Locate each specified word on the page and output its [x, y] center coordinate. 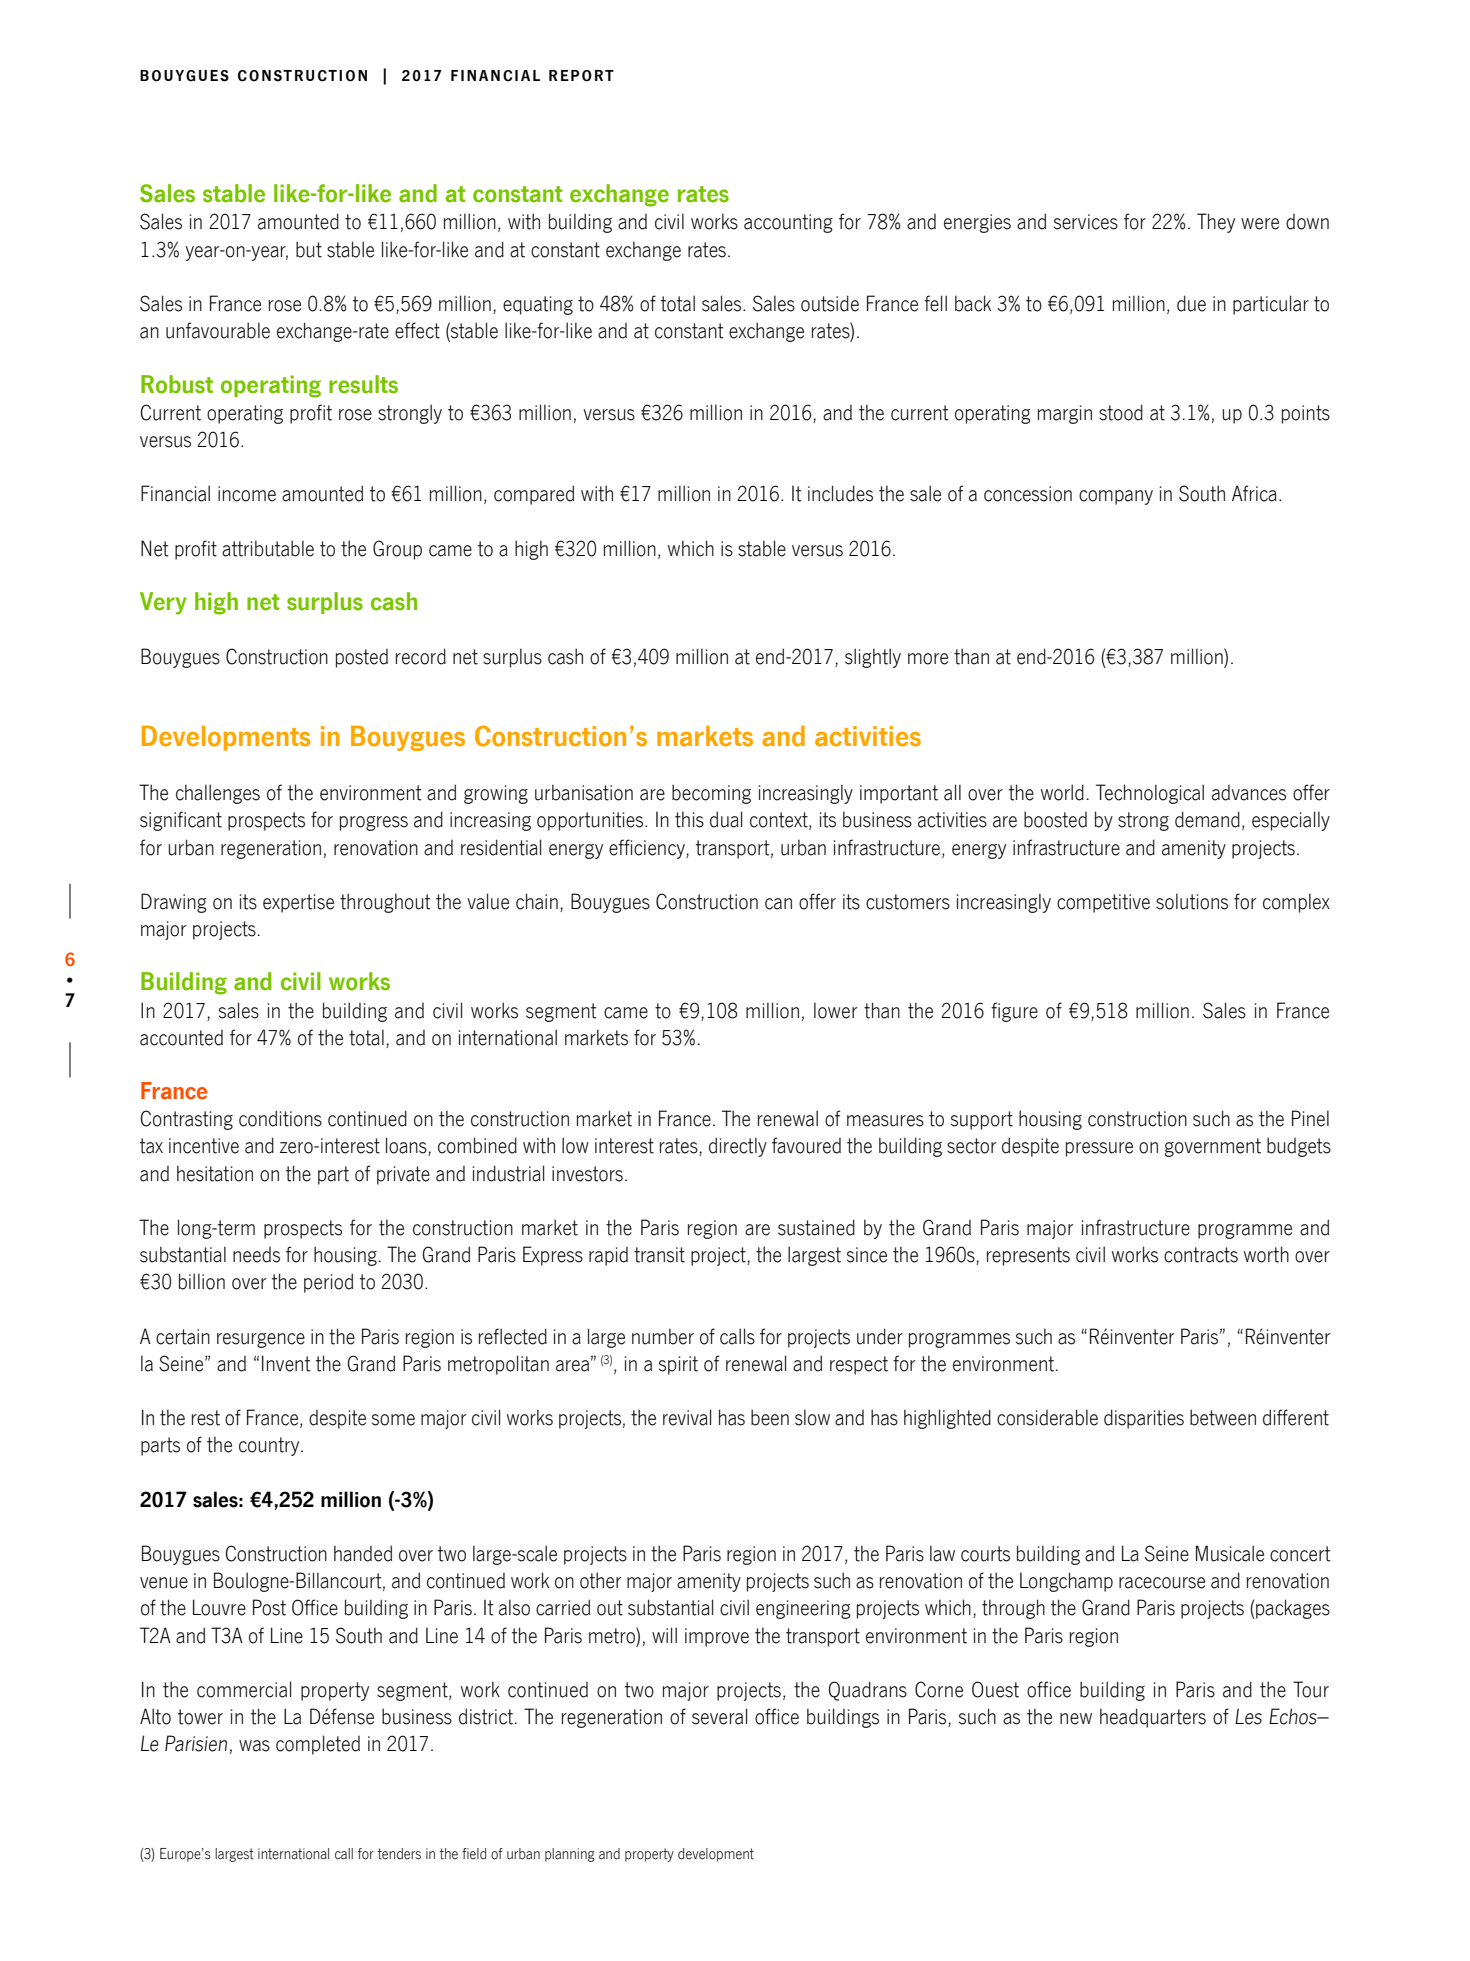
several [719, 1716]
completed [318, 1745]
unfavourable [218, 330]
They [1216, 223]
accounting [788, 223]
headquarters [1153, 1718]
